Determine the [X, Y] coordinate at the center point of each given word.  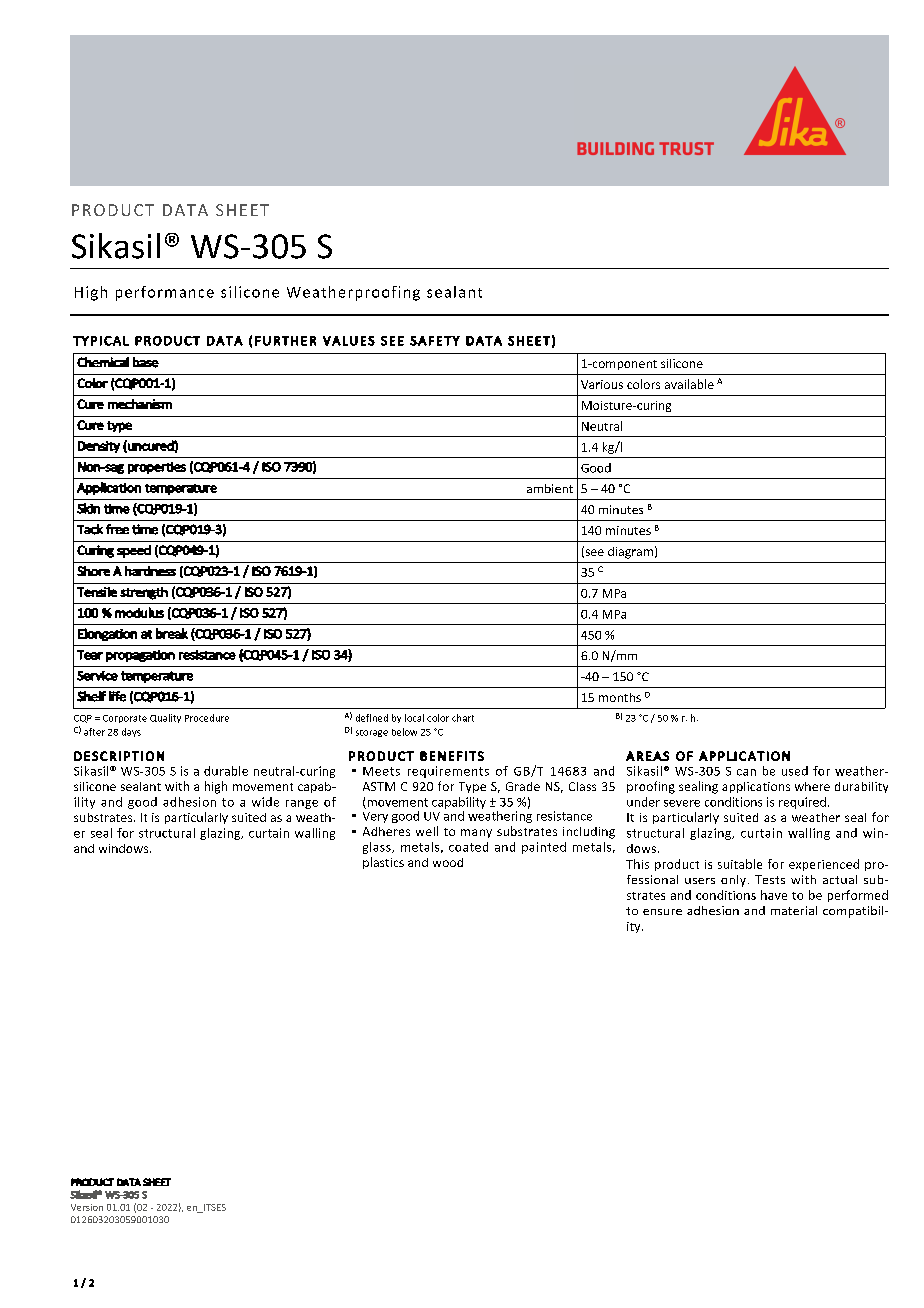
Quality [165, 718]
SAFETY [435, 341]
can [746, 772]
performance [165, 293]
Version [87, 1207]
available [689, 384]
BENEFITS [452, 756]
